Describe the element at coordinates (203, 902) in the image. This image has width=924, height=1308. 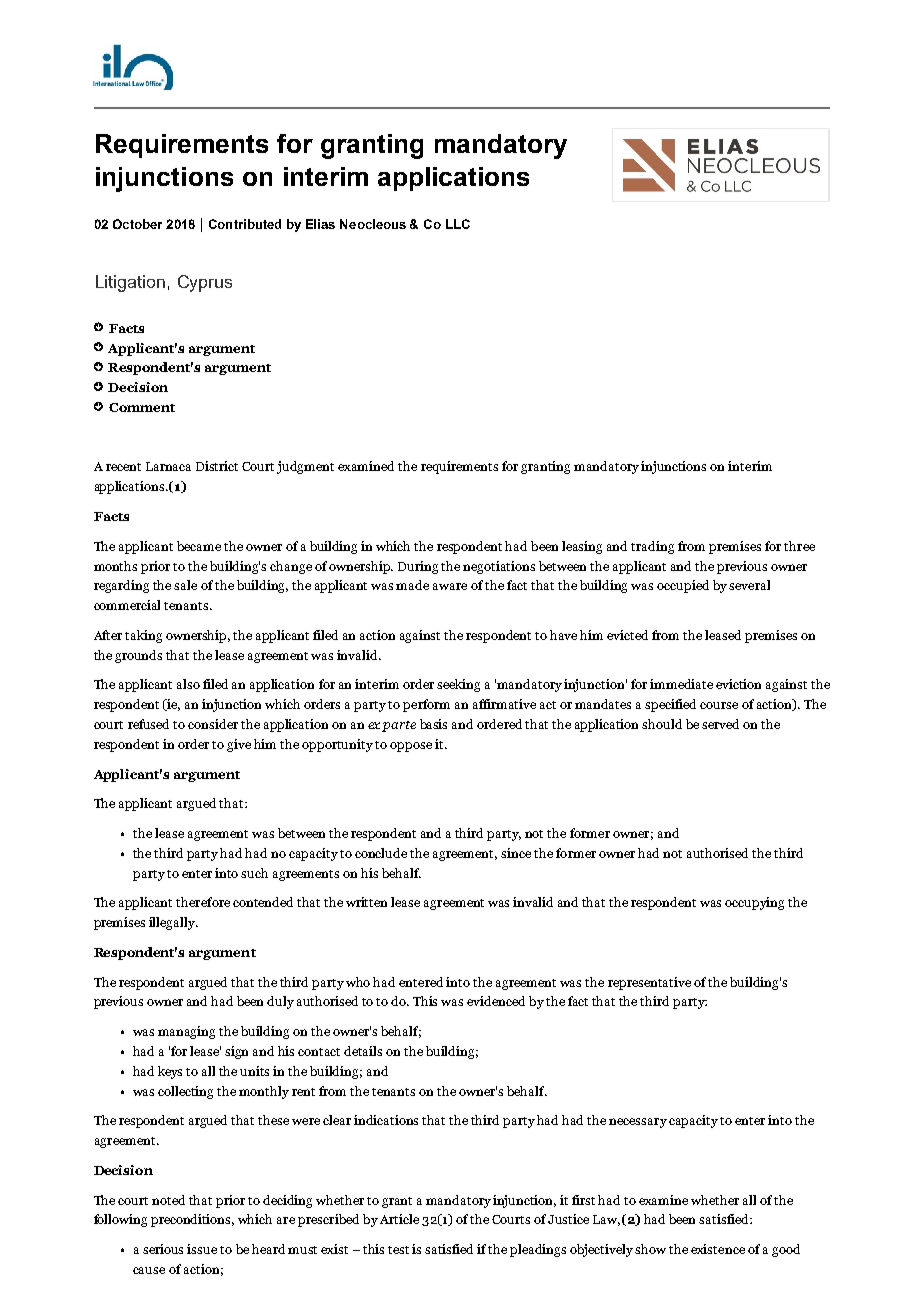
I see `therefore` at that location.
